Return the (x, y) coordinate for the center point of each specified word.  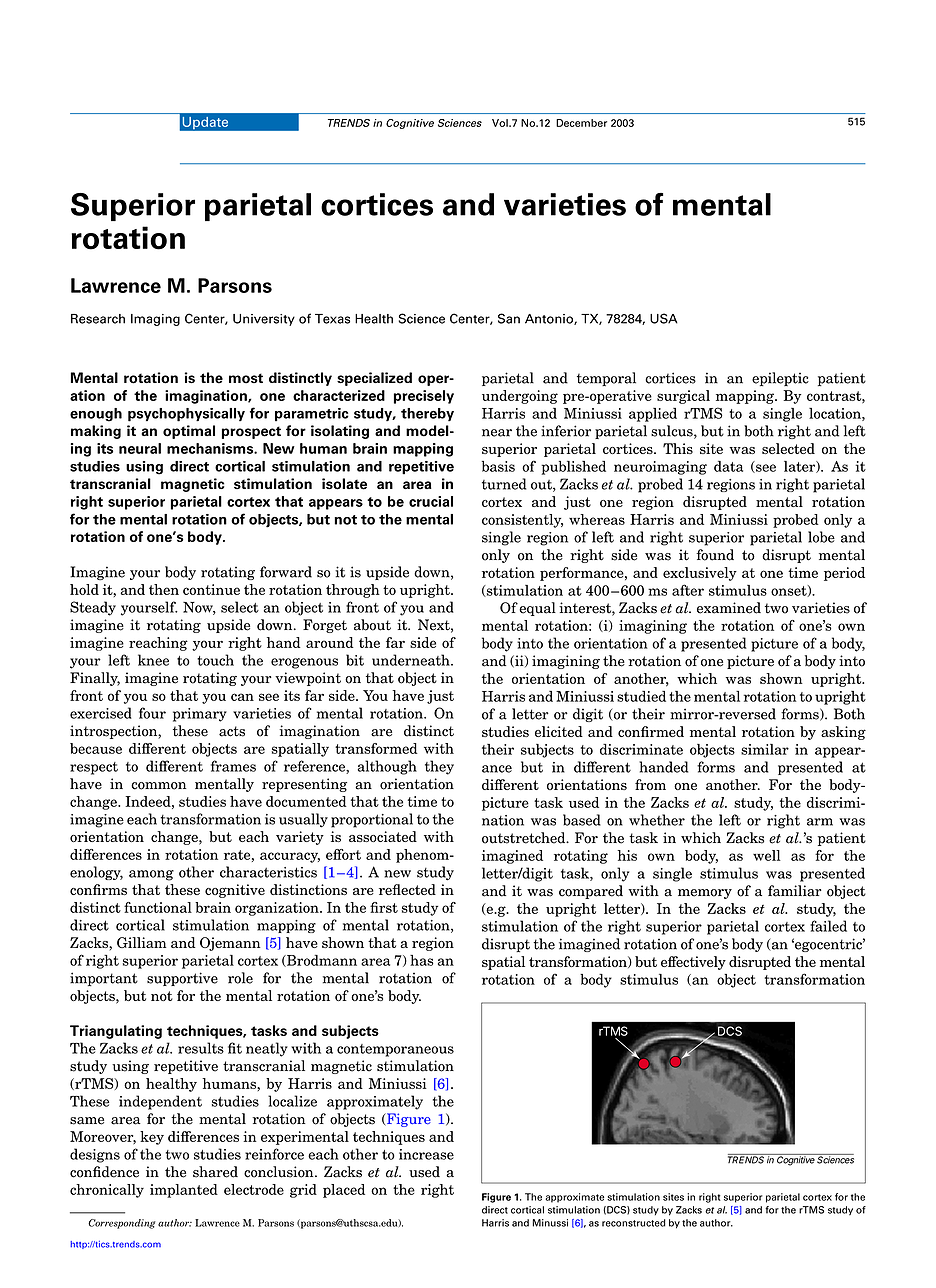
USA (664, 318)
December (581, 123)
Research (98, 319)
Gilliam (141, 942)
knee (153, 660)
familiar (795, 891)
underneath (412, 660)
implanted (184, 1191)
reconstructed (634, 1223)
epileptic (780, 379)
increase (426, 1154)
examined (729, 608)
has (421, 960)
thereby (427, 414)
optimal (189, 432)
